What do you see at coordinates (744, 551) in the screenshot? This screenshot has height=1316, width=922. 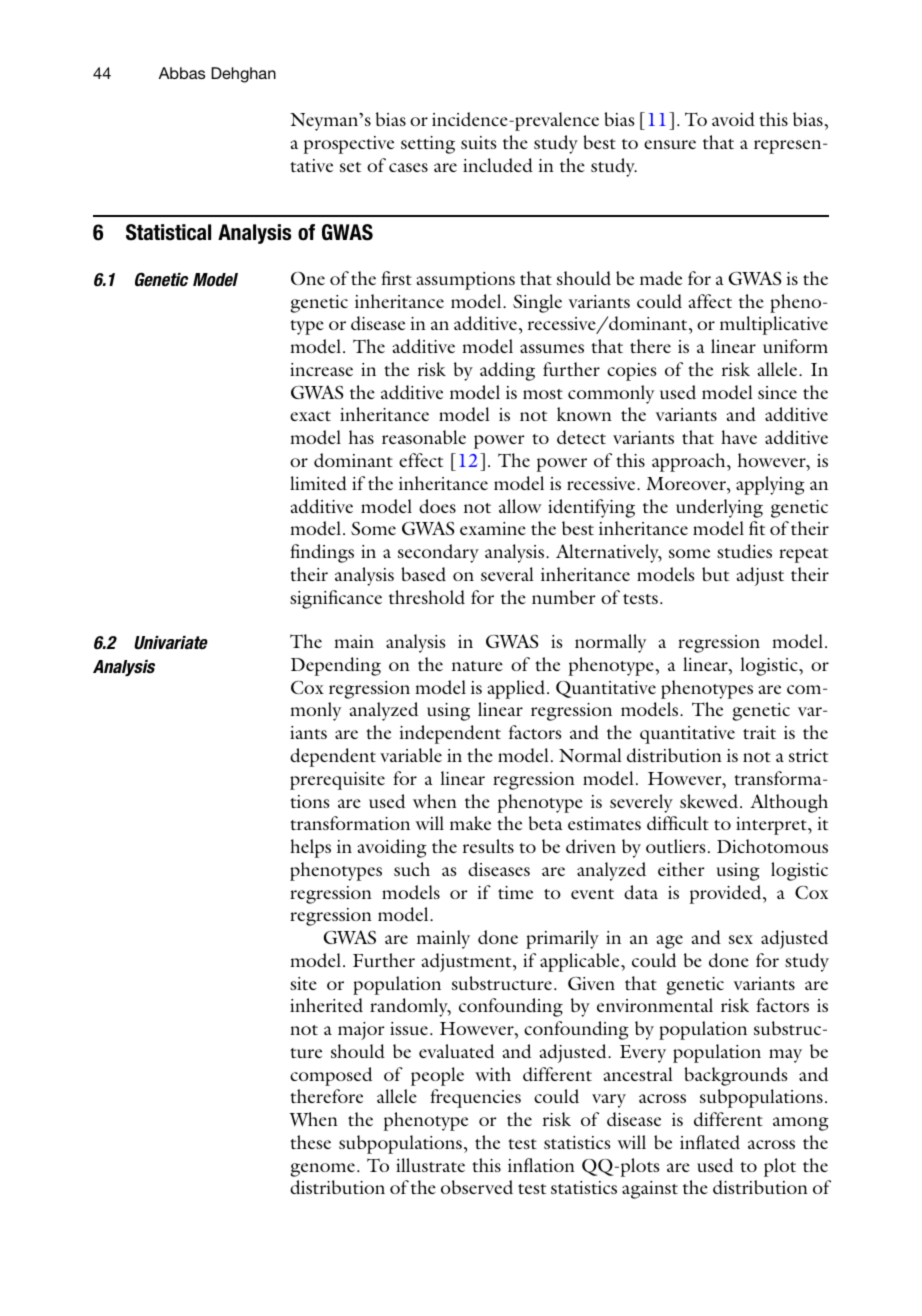 I see `studies` at bounding box center [744, 551].
